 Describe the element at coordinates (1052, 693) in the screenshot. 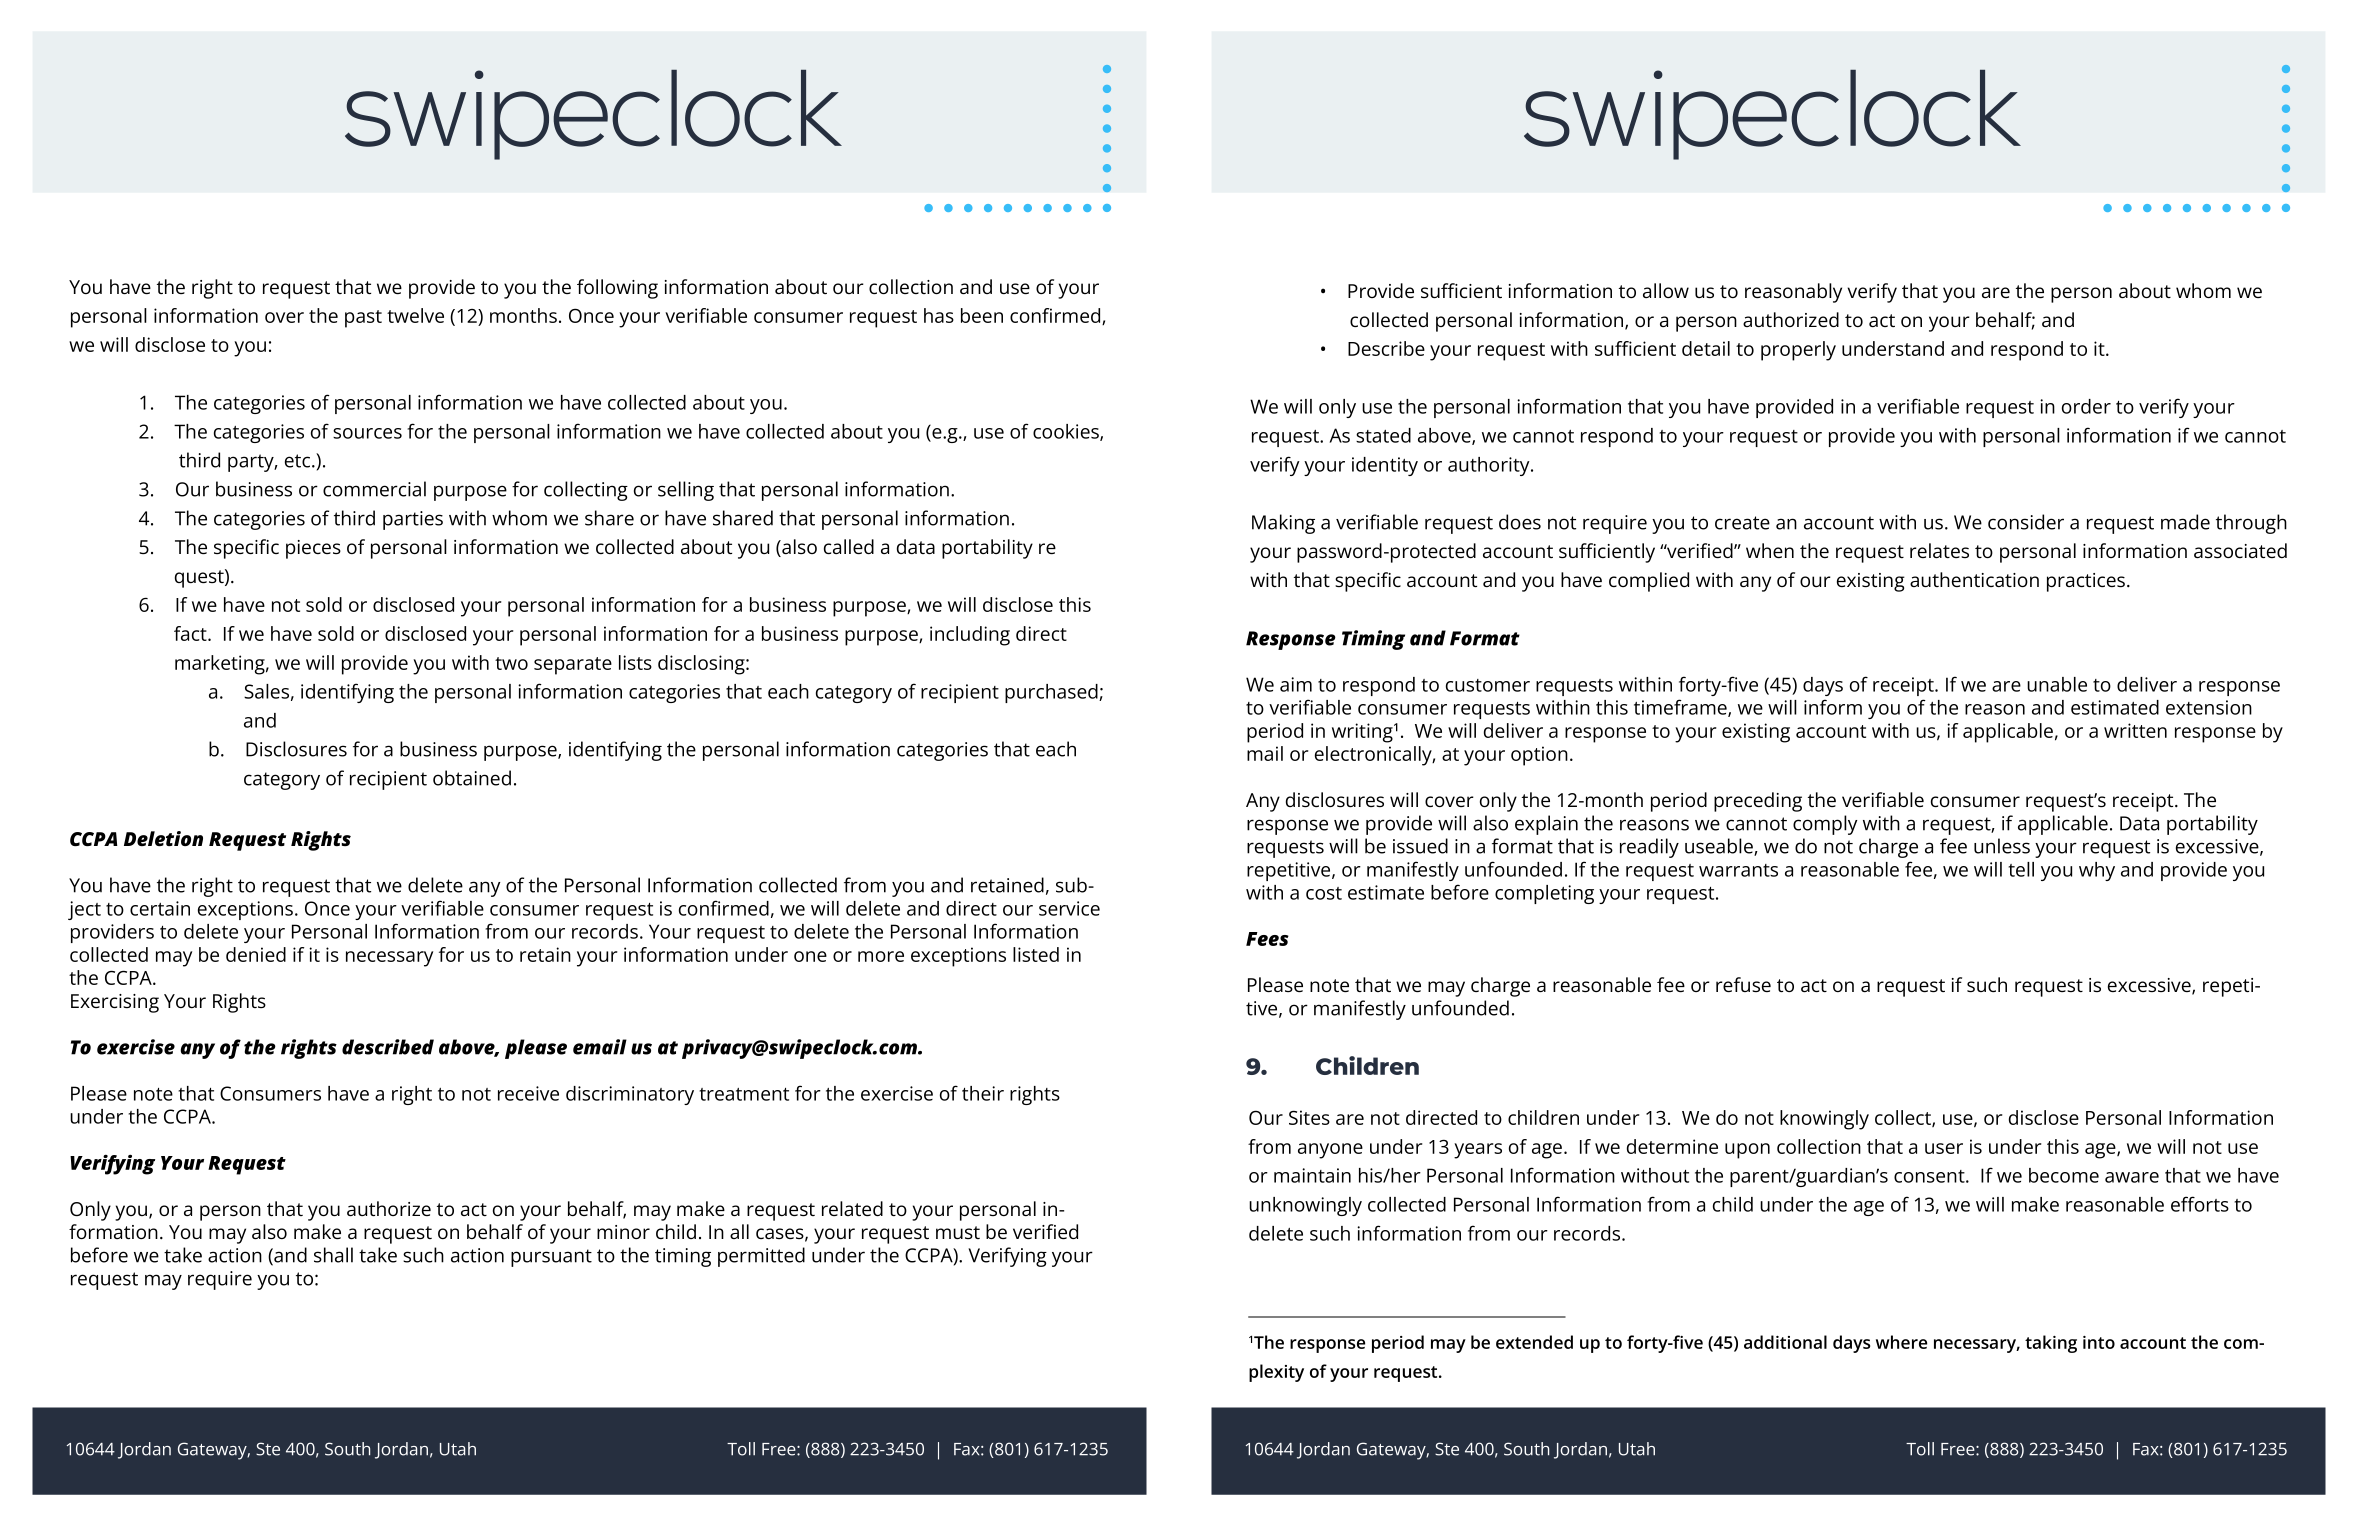

I see `purchased` at that location.
